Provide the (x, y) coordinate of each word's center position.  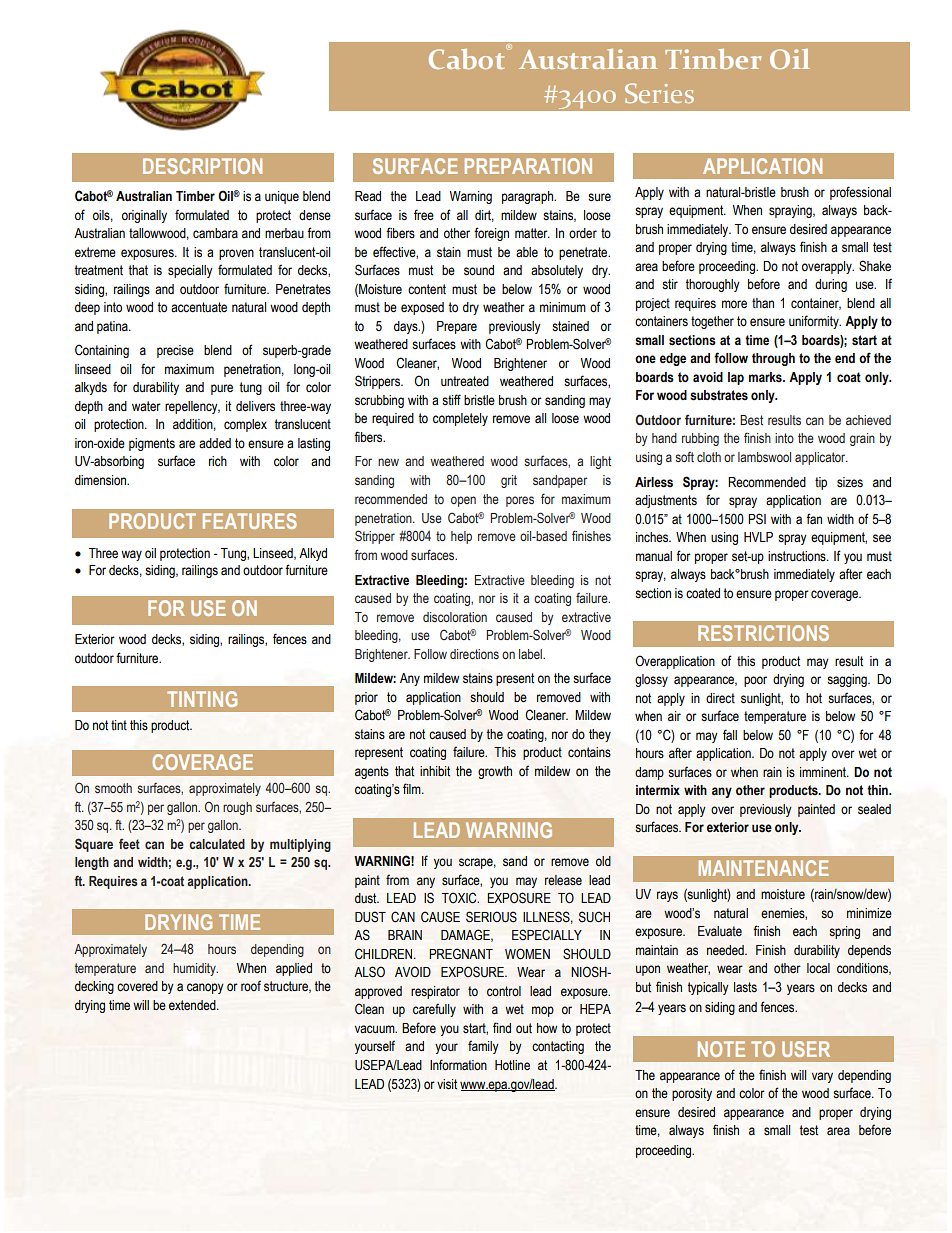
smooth (113, 788)
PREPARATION (528, 166)
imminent (824, 772)
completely (460, 419)
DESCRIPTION (202, 166)
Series (659, 93)
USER (806, 1049)
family (483, 1047)
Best (751, 420)
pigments (152, 444)
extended (193, 1005)
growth (495, 772)
